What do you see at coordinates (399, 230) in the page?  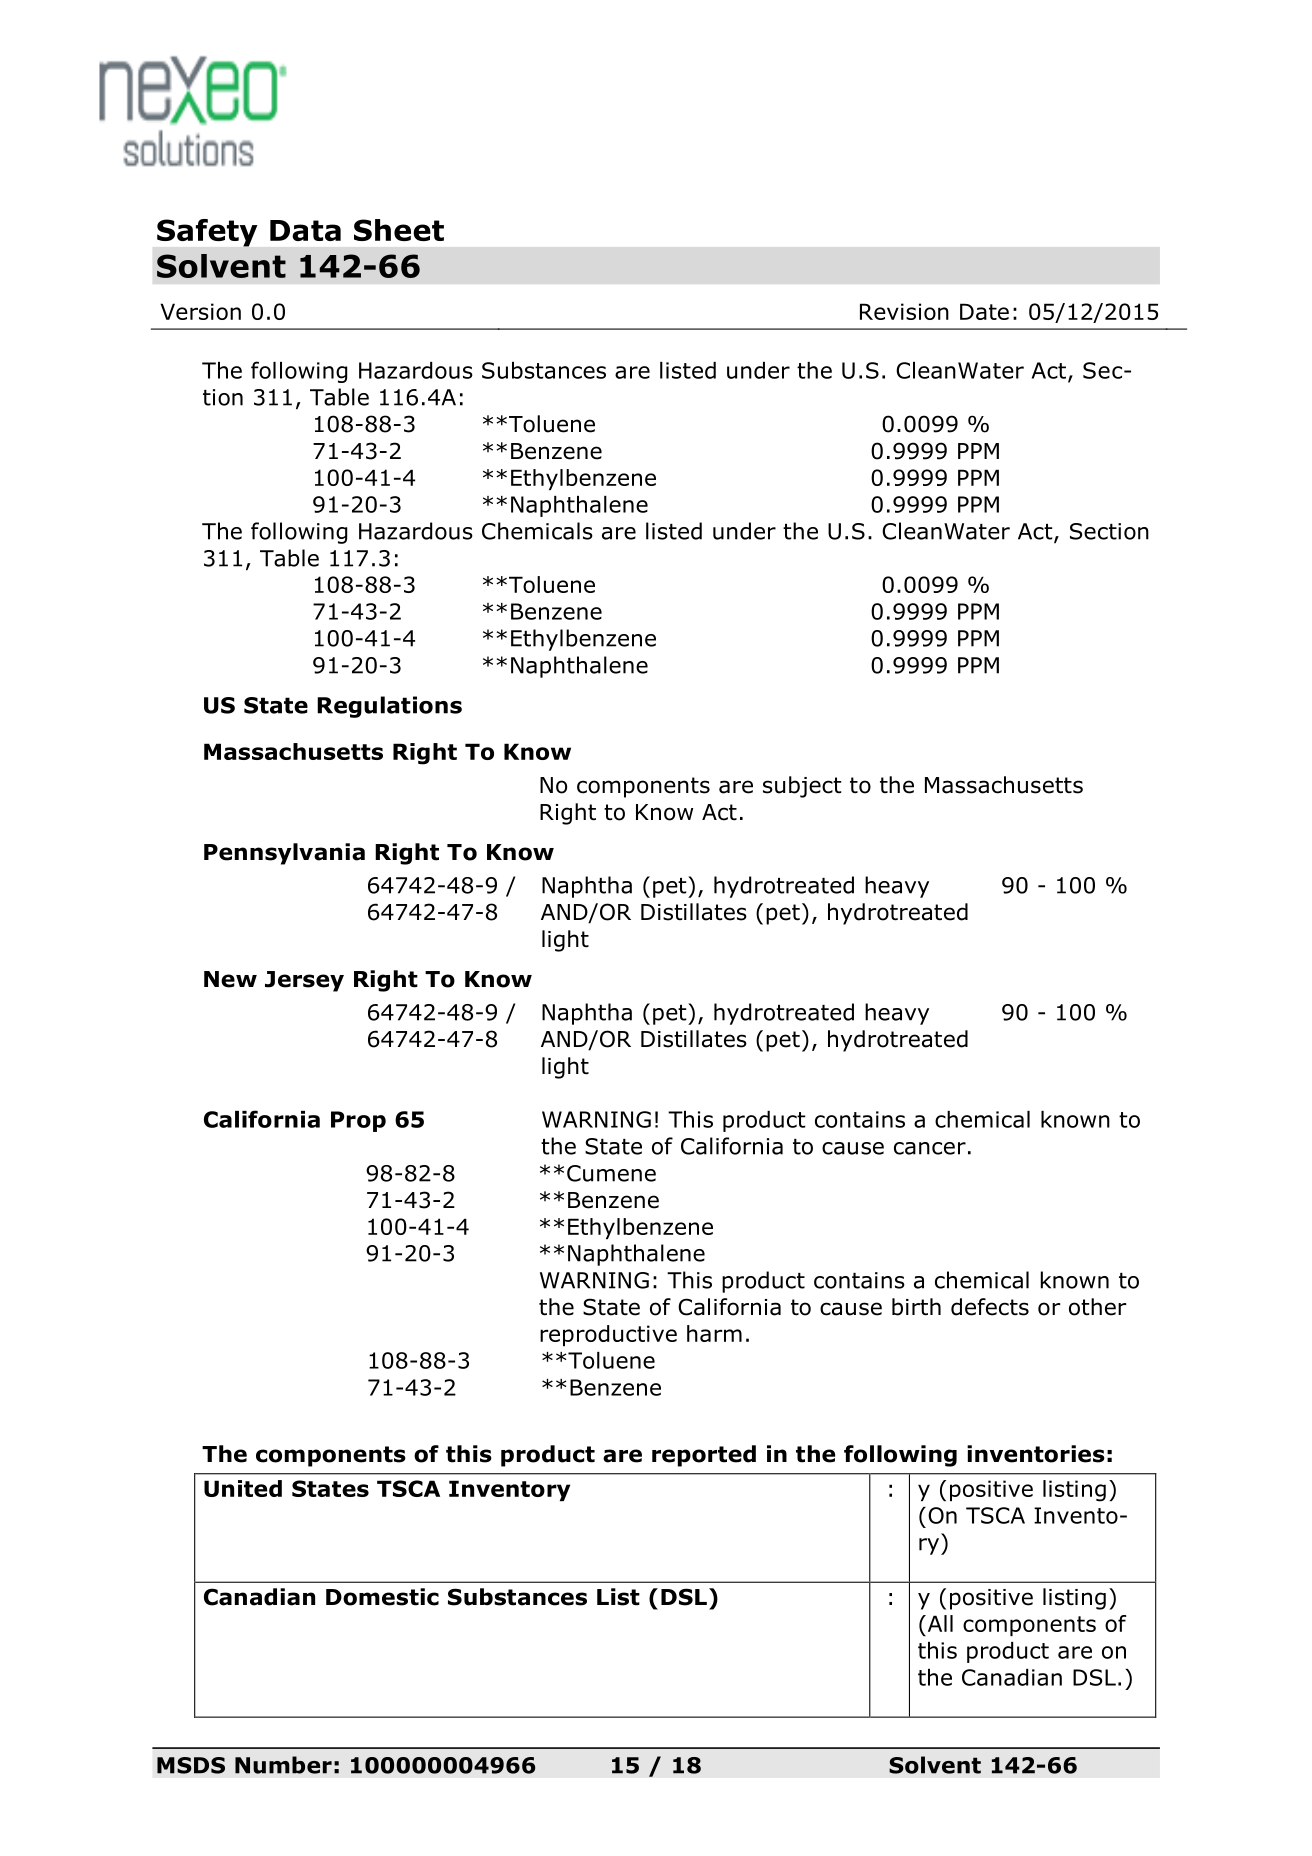 I see `Sheet` at bounding box center [399, 230].
